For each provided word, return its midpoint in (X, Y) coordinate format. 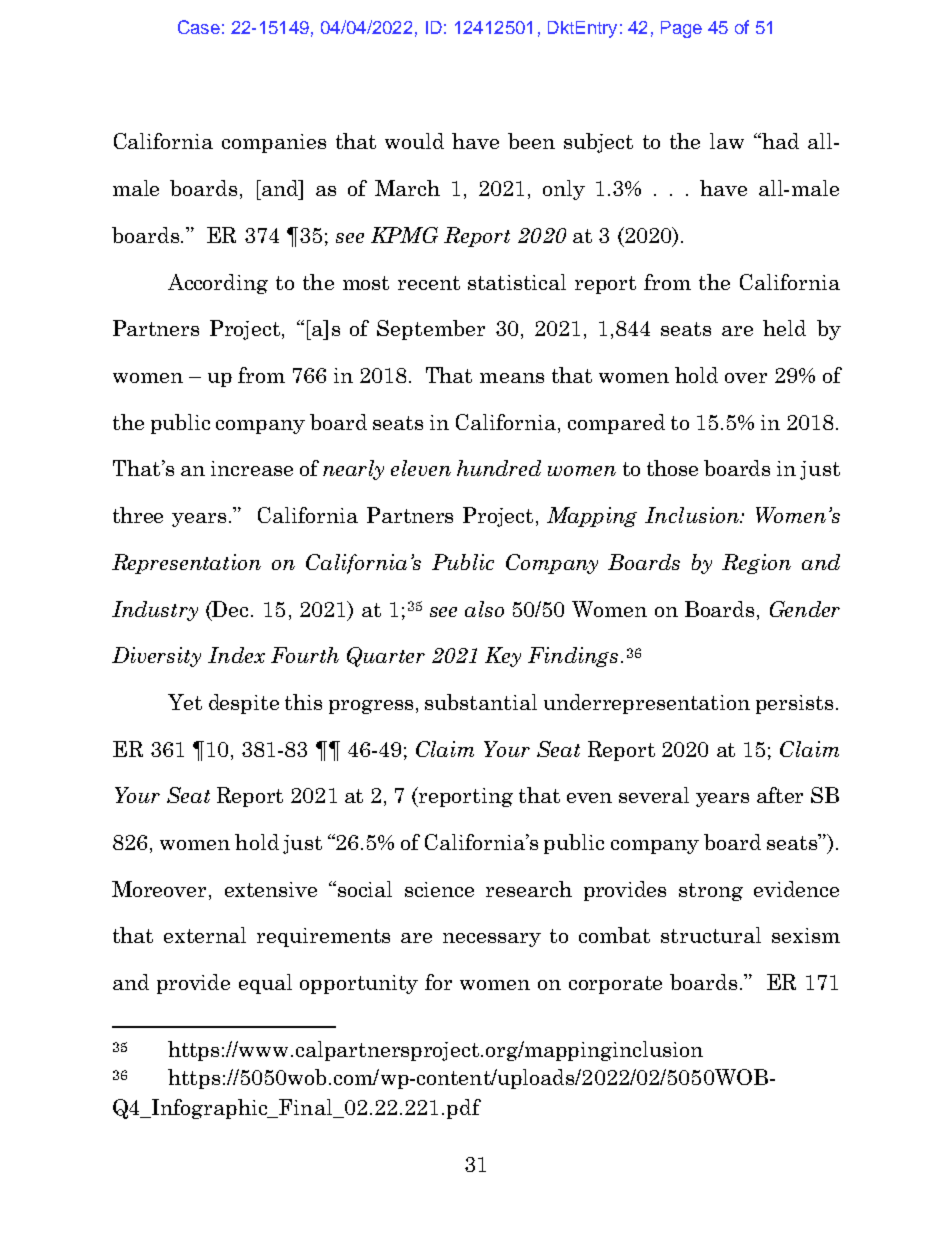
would (414, 141)
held (784, 328)
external (205, 935)
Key (503, 657)
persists (794, 704)
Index (236, 655)
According (218, 284)
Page (681, 29)
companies (274, 143)
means (512, 378)
